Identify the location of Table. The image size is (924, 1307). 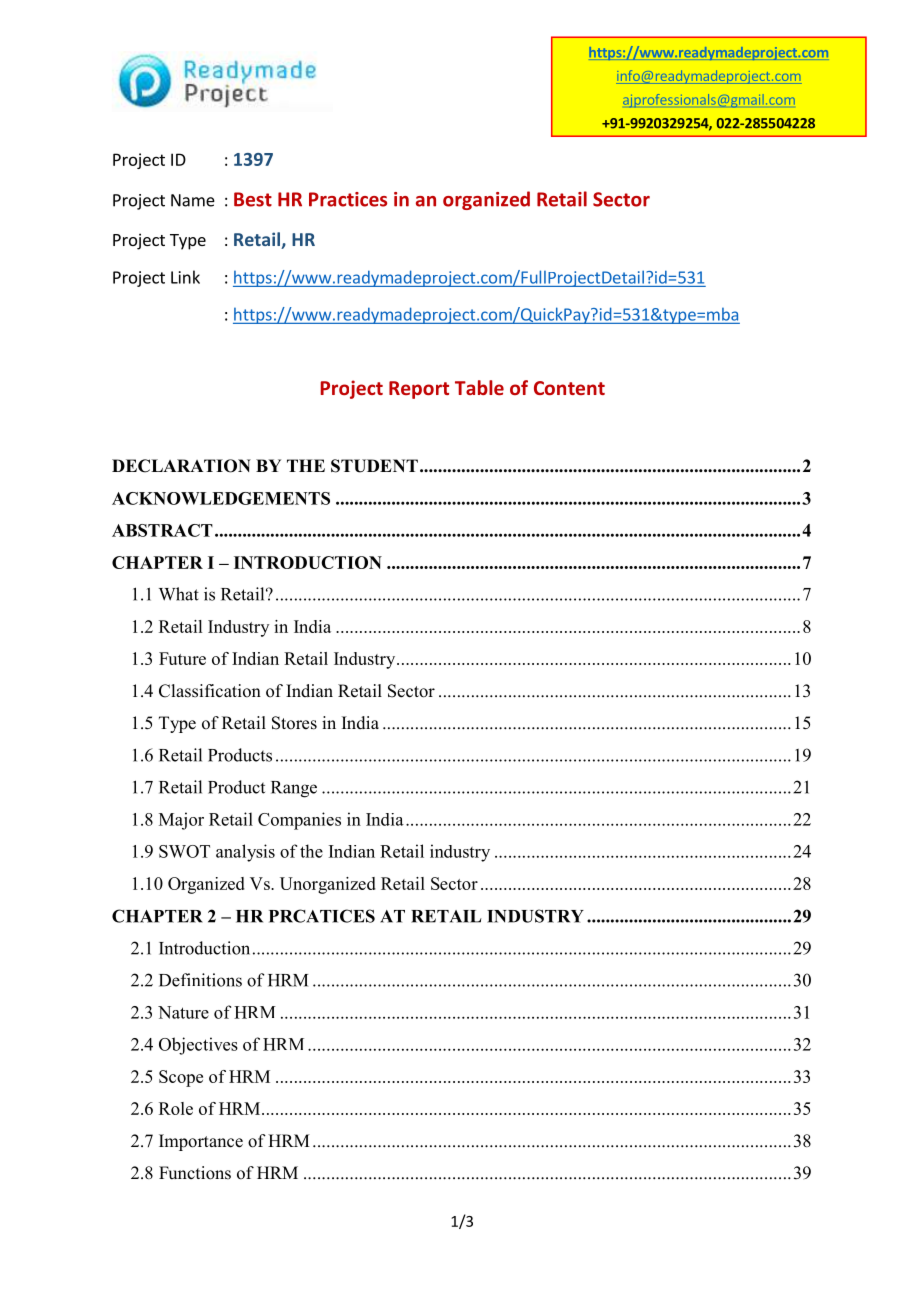
(479, 387).
